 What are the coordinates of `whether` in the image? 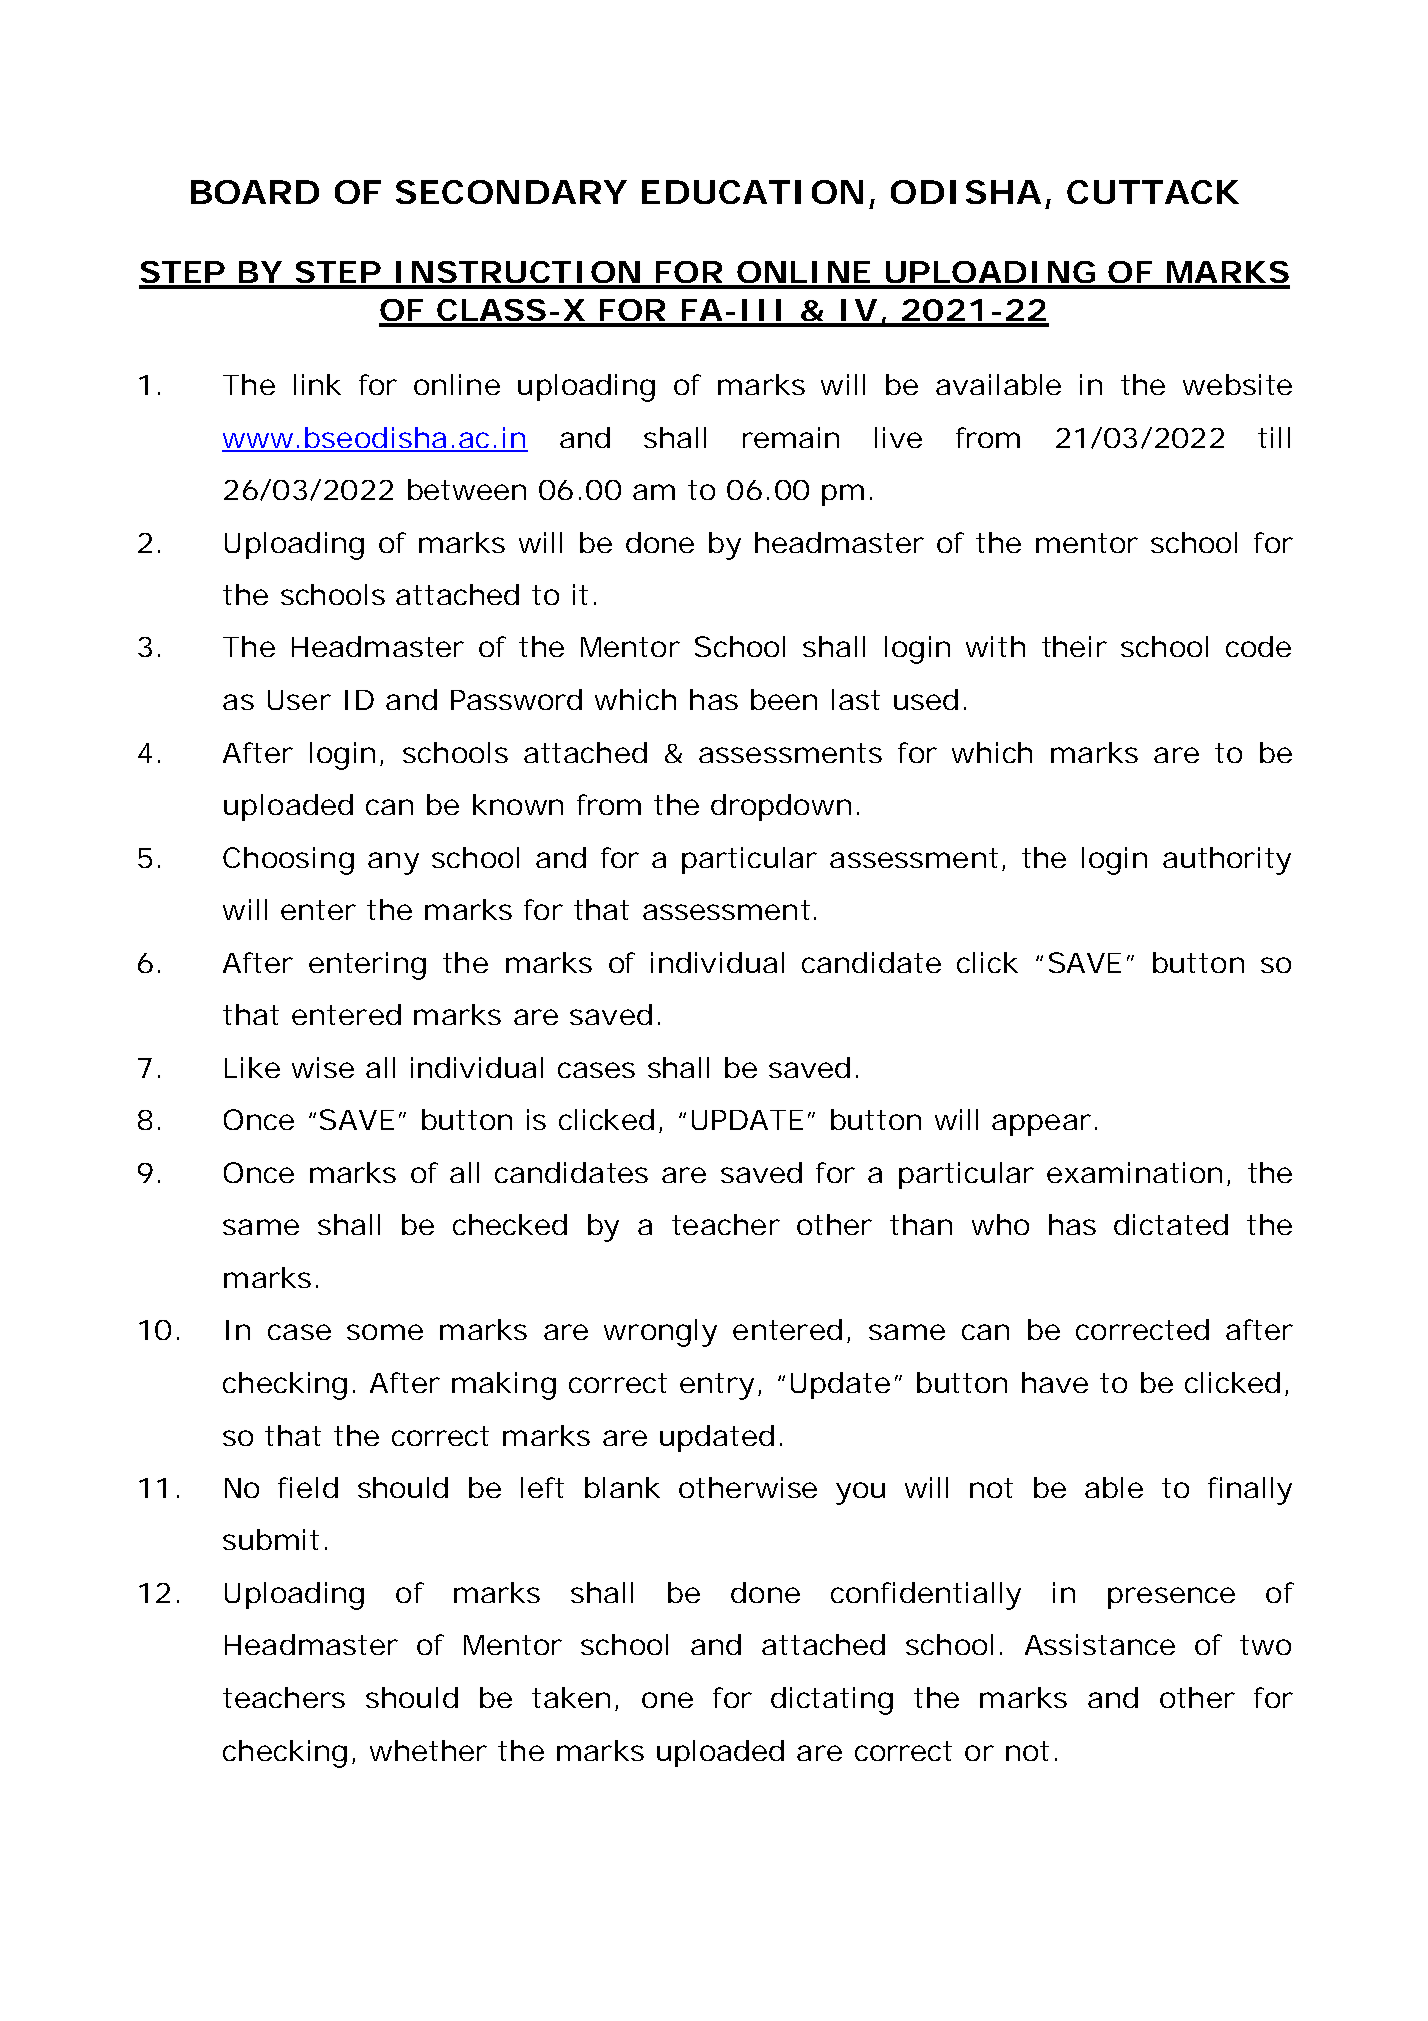 It's located at (428, 1750).
